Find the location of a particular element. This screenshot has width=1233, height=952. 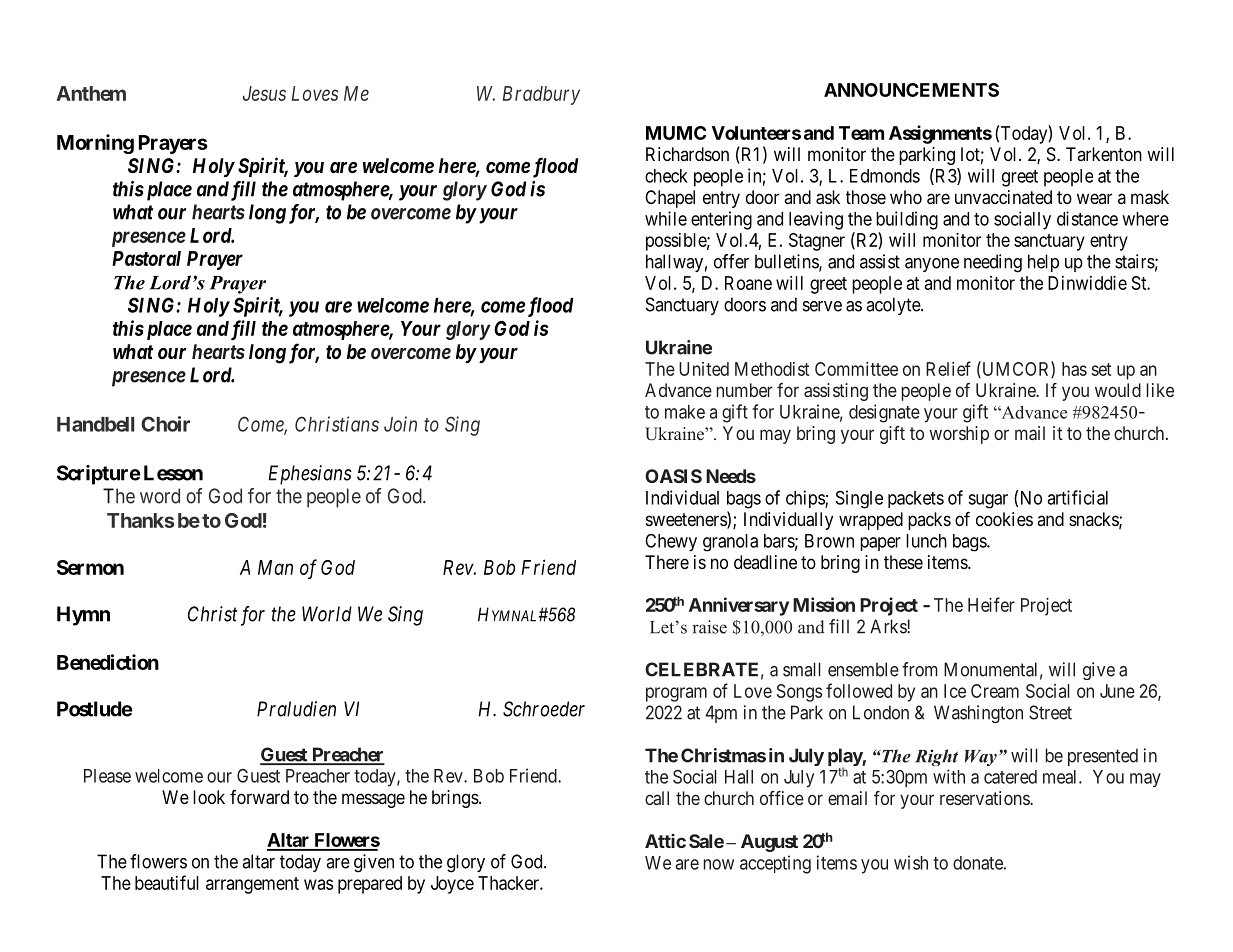

offer is located at coordinates (731, 261).
